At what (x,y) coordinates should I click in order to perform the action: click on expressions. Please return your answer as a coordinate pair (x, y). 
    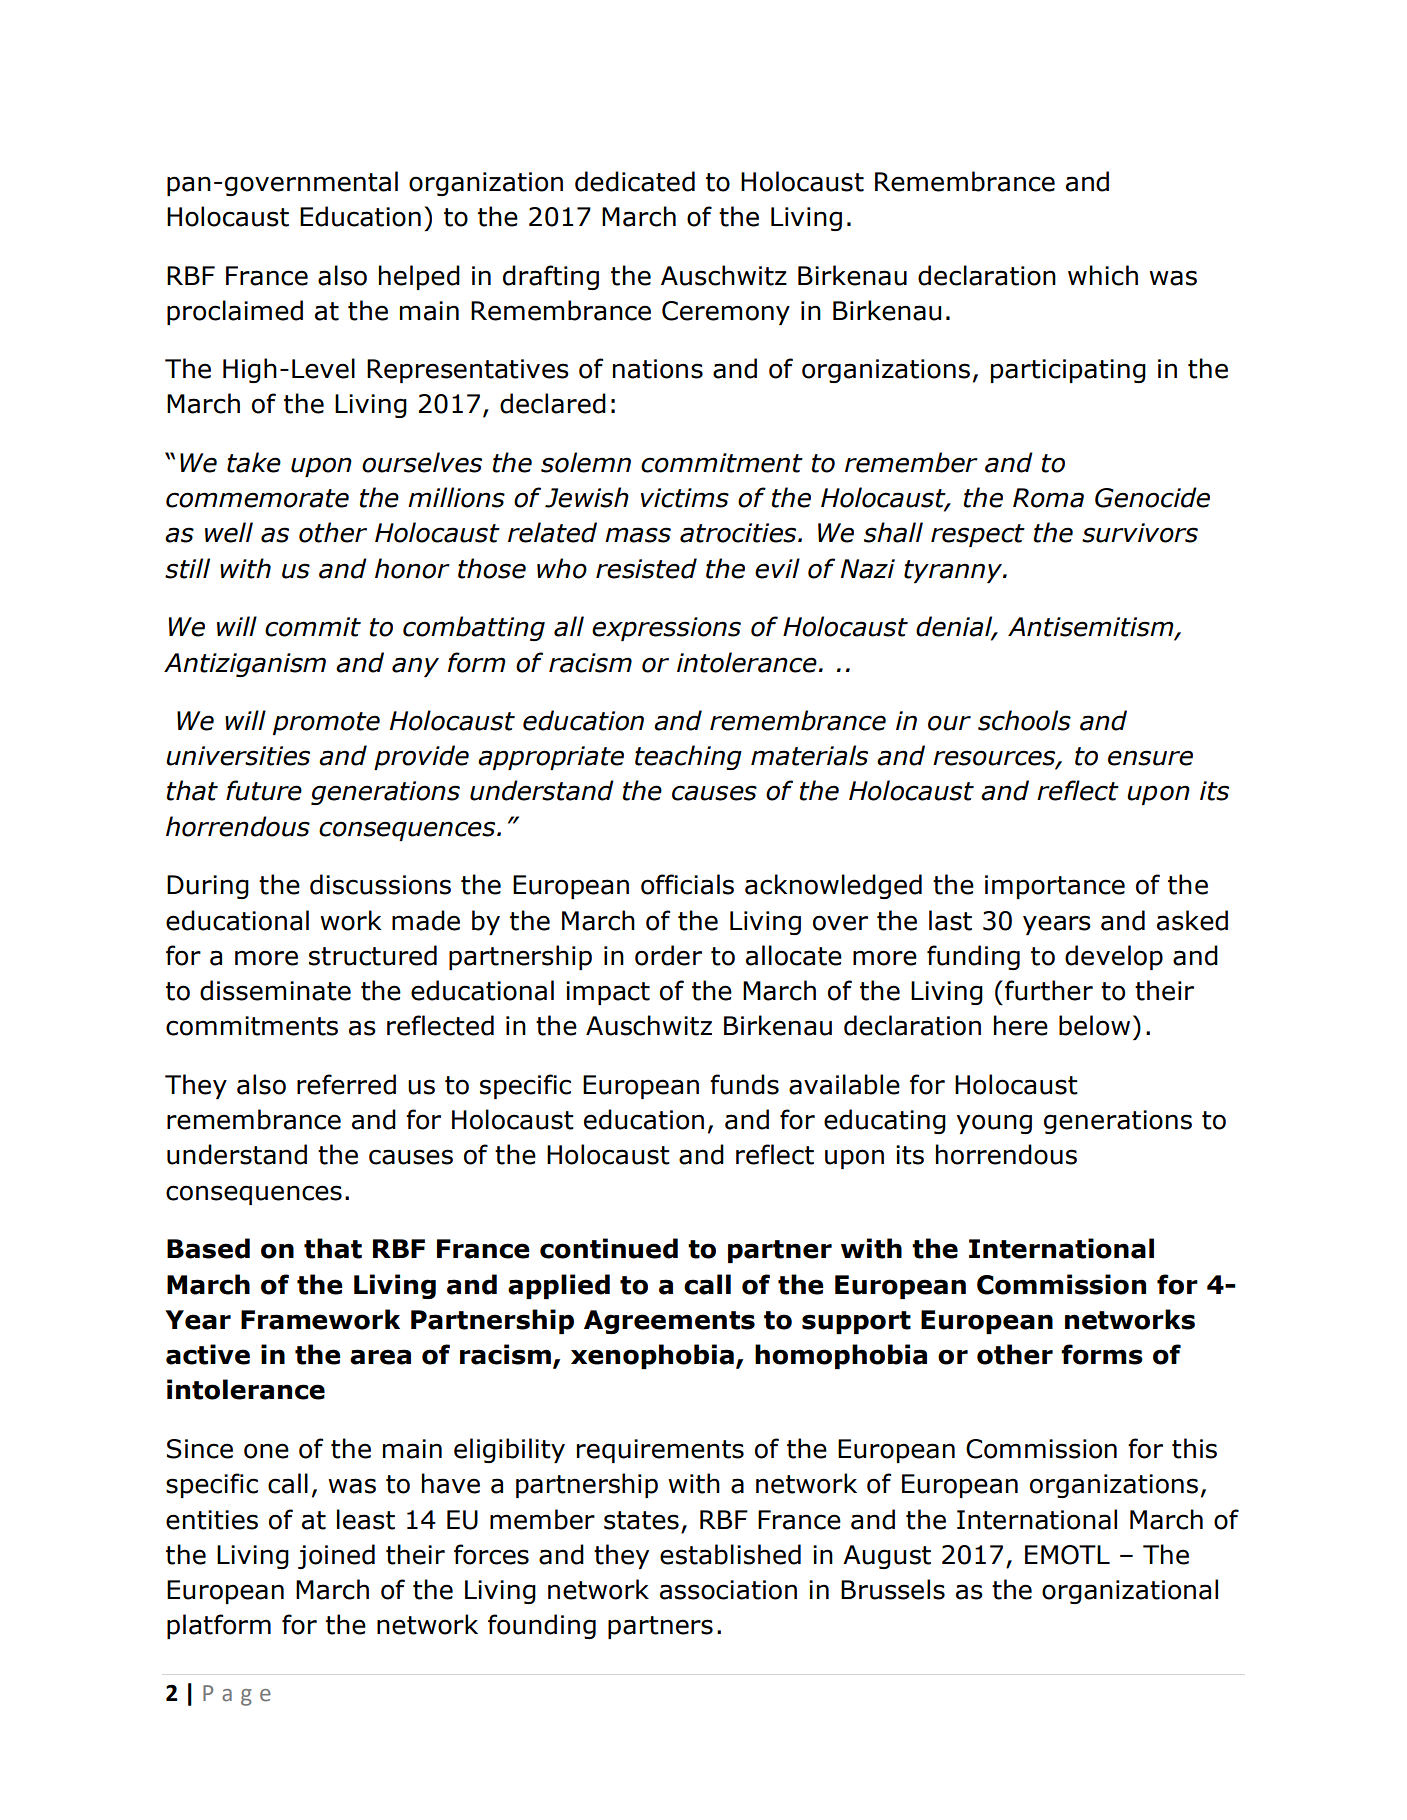
    Looking at the image, I should click on (666, 629).
